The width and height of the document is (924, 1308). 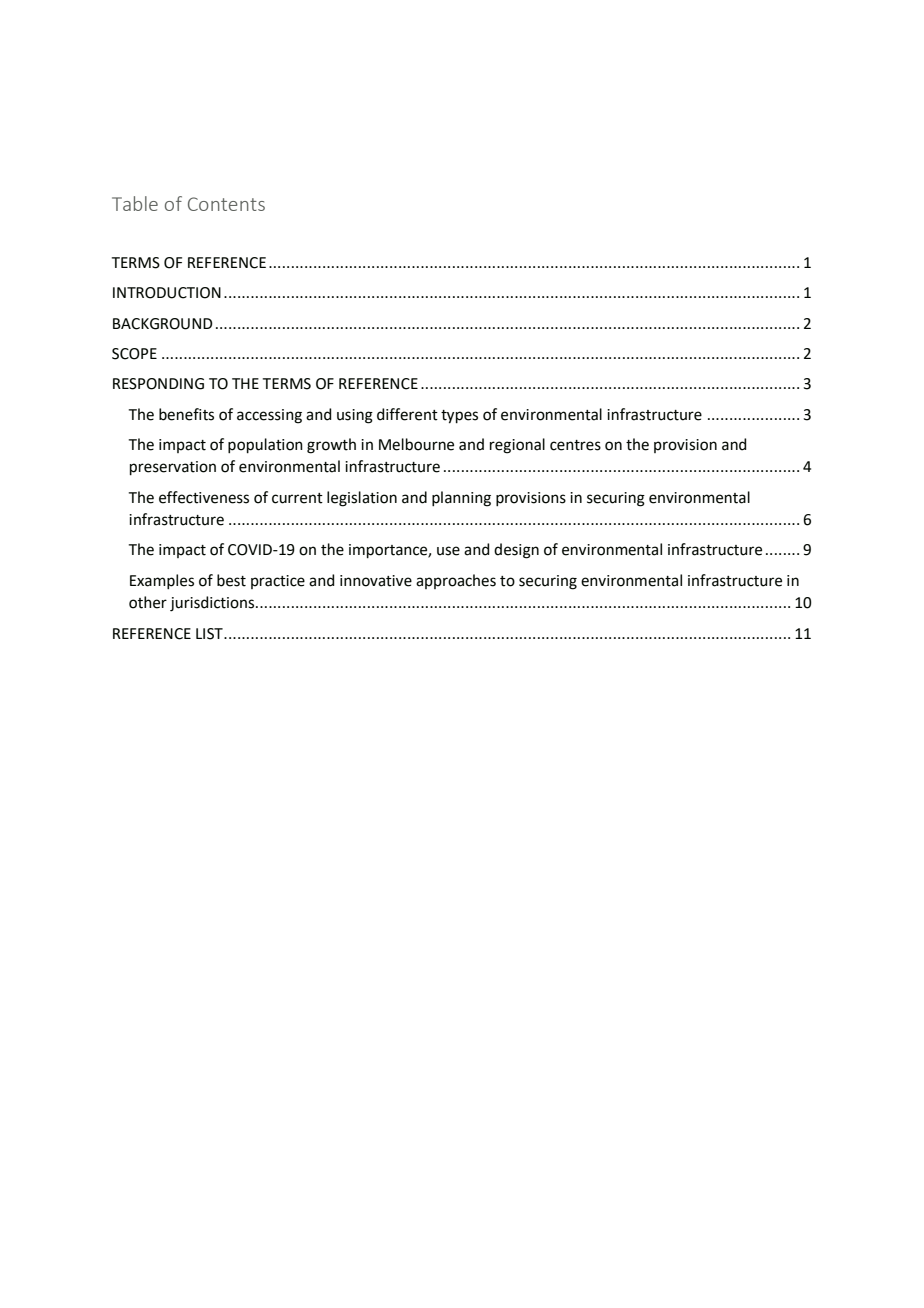 What do you see at coordinates (173, 468) in the document?
I see `preservation` at bounding box center [173, 468].
